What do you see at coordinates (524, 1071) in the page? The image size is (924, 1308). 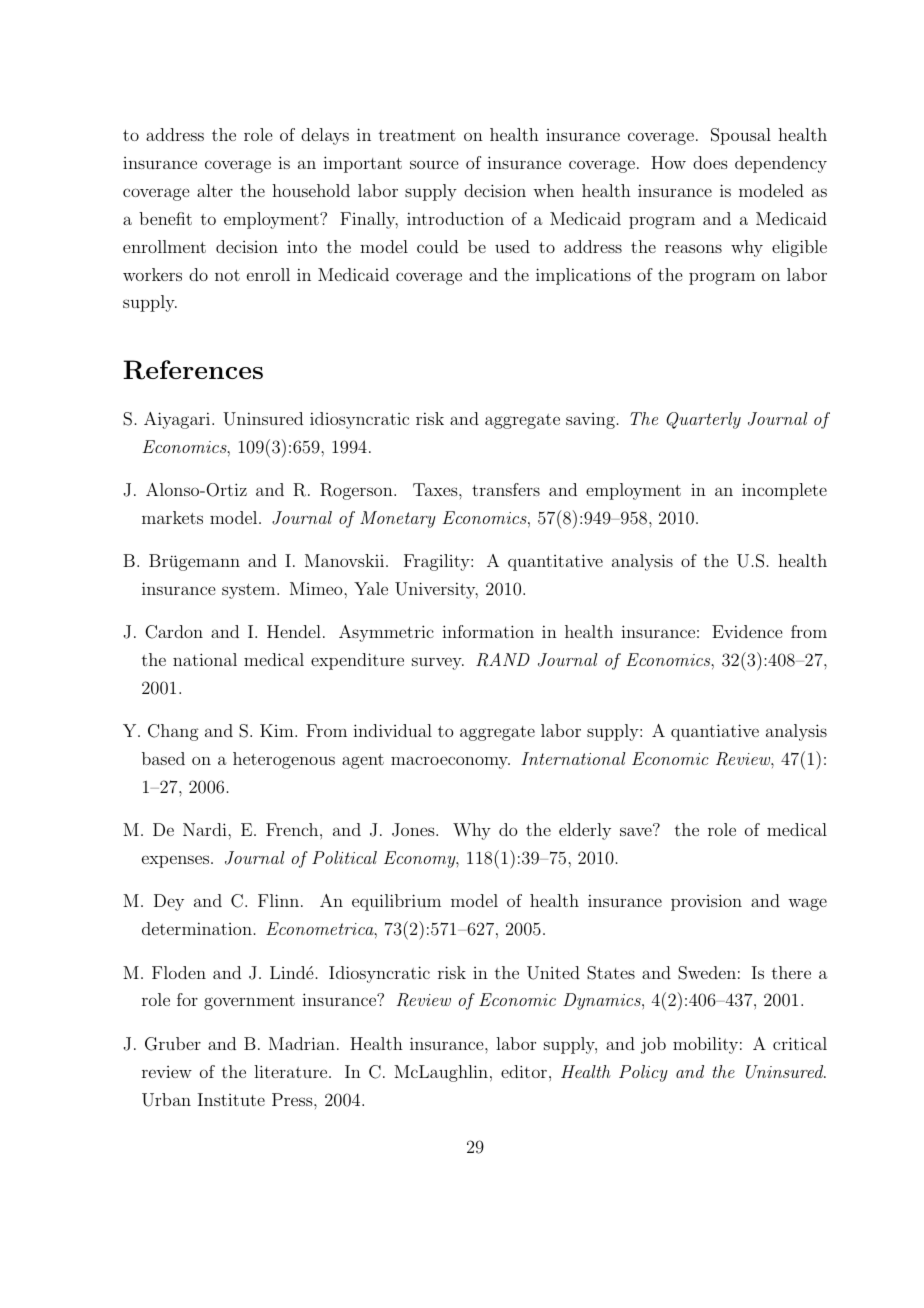 I see `editor` at bounding box center [524, 1071].
